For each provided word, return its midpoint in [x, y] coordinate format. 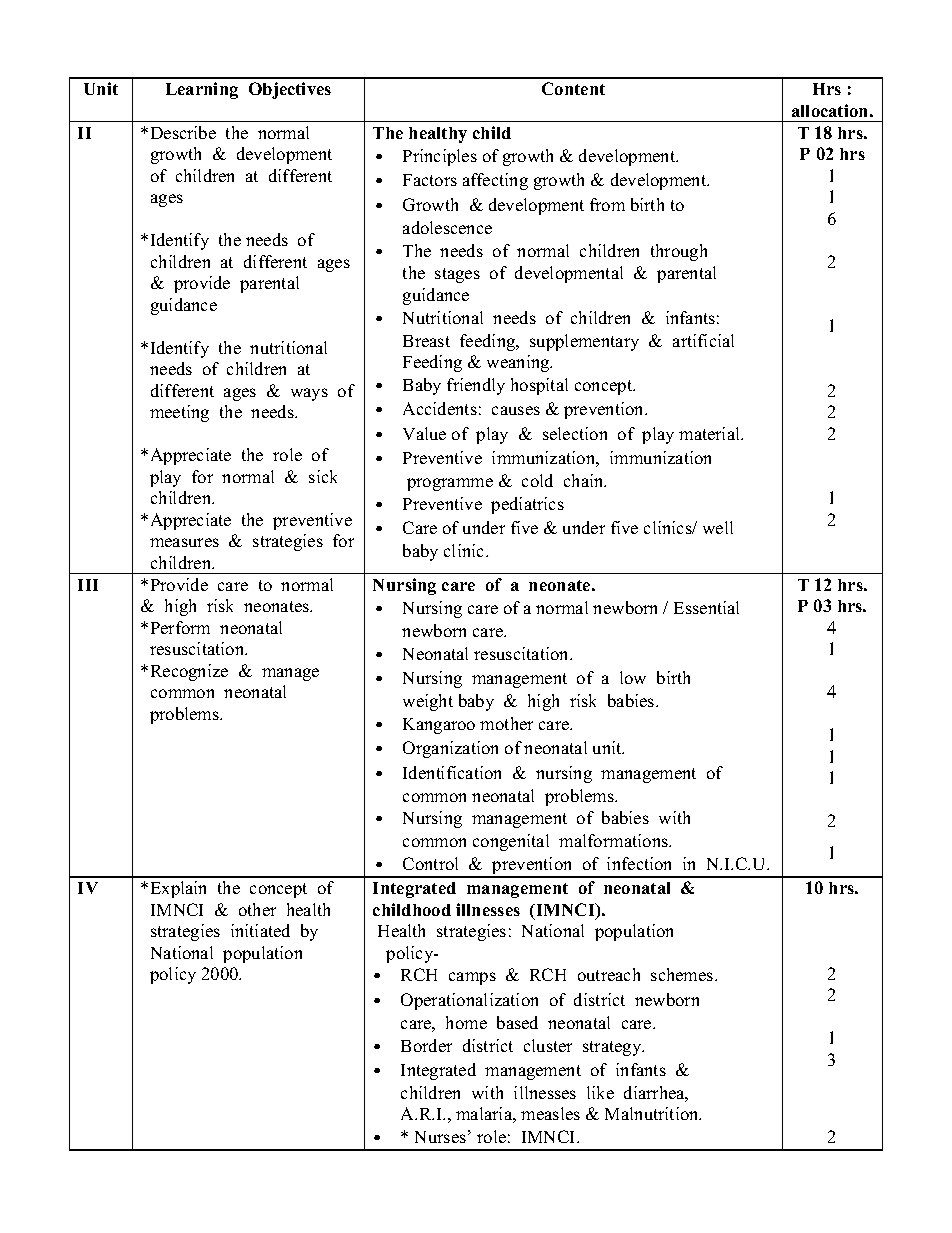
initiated [260, 930]
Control [430, 863]
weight [428, 702]
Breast [426, 341]
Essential [706, 607]
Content [573, 88]
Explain [178, 889]
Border [426, 1045]
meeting [179, 413]
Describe [183, 132]
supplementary [584, 342]
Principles [440, 157]
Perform [180, 627]
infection [639, 863]
